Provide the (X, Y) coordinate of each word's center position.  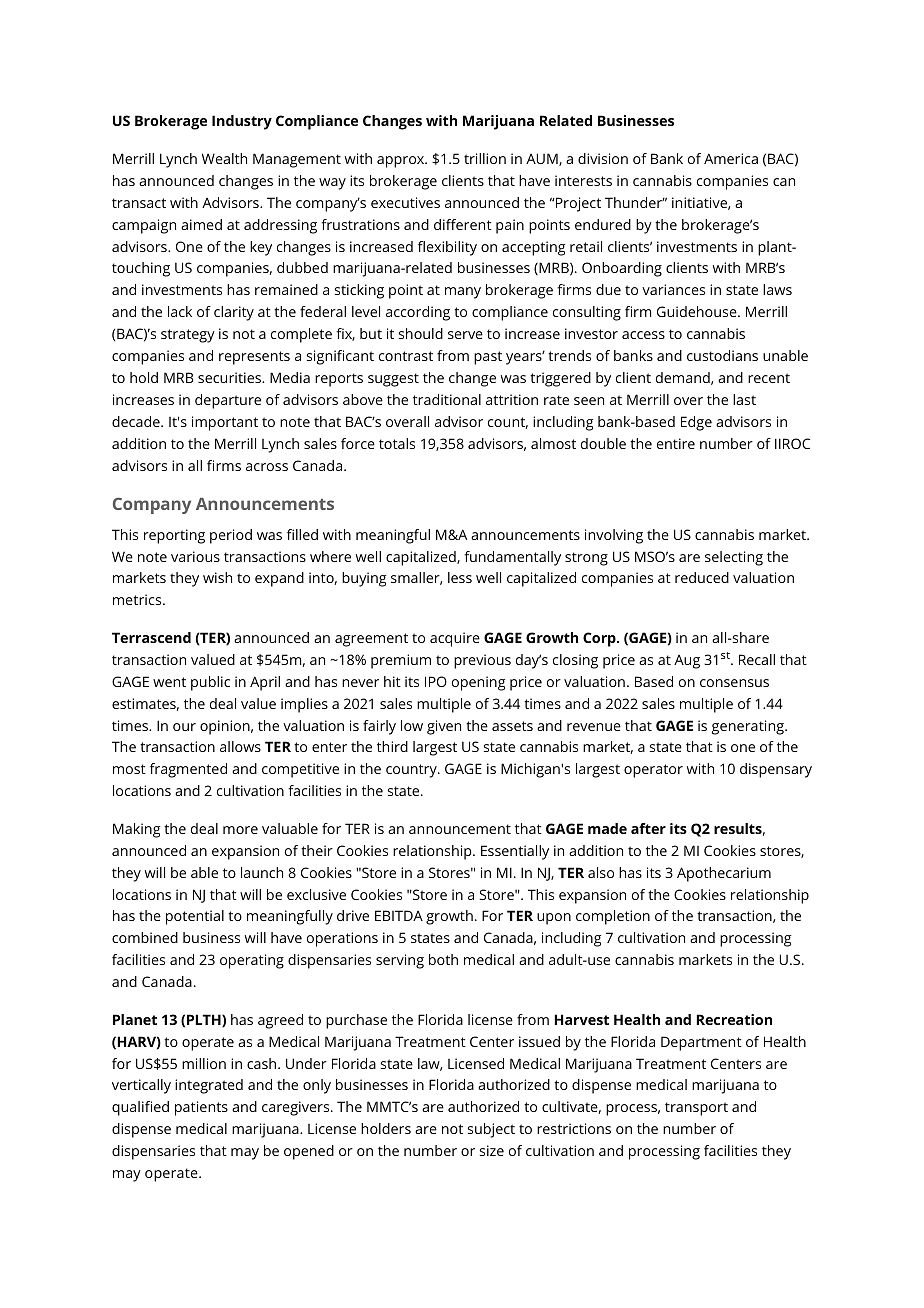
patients (201, 1108)
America (731, 158)
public (210, 683)
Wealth (224, 158)
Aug (687, 662)
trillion (485, 158)
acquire (455, 639)
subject (491, 1130)
